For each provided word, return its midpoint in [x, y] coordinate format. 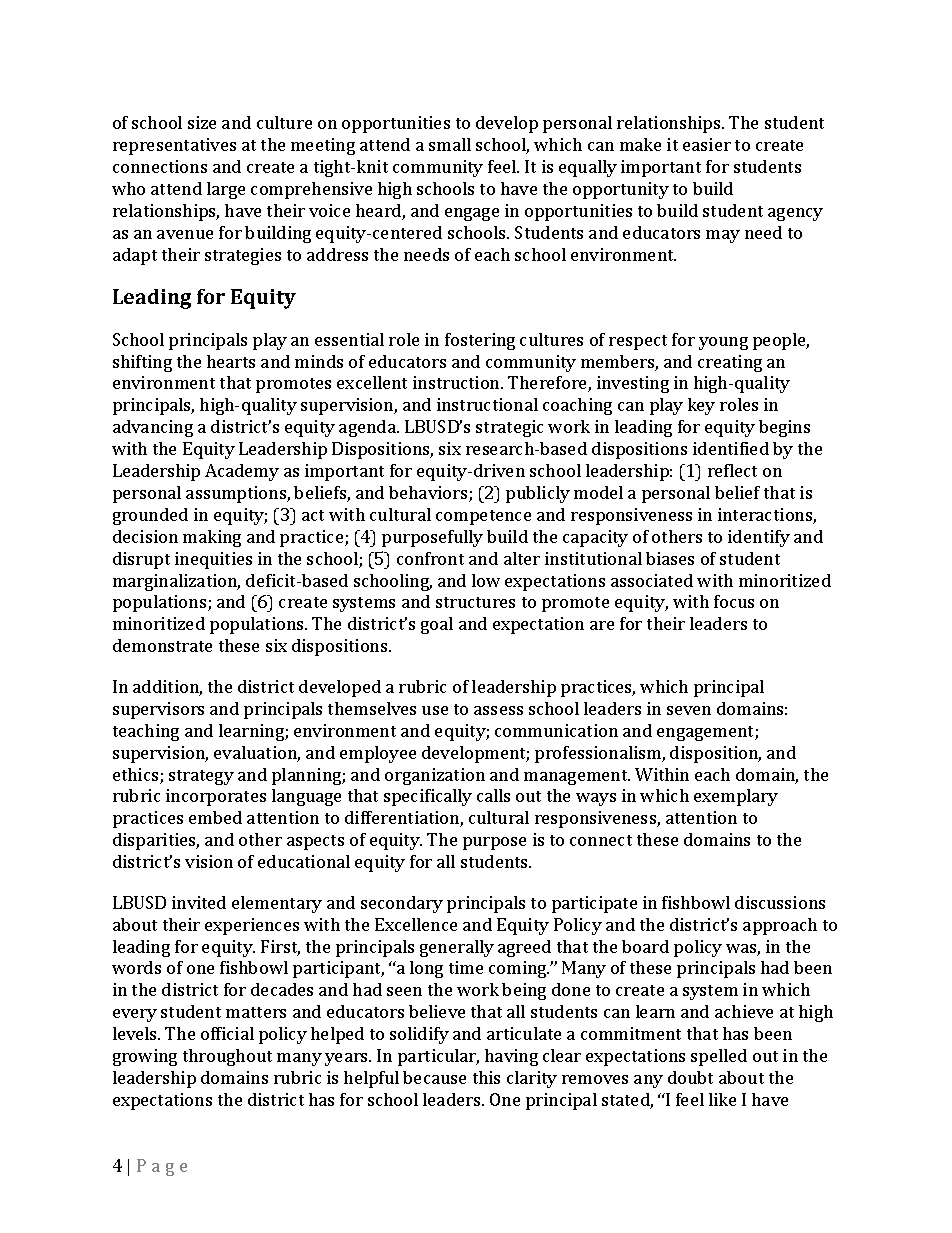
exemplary [736, 797]
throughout [227, 1057]
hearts [231, 361]
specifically [428, 797]
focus [734, 601]
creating [730, 363]
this [486, 1077]
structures [475, 602]
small [450, 144]
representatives [174, 146]
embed [215, 817]
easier [707, 144]
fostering [480, 341]
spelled [719, 1057]
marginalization [176, 582]
